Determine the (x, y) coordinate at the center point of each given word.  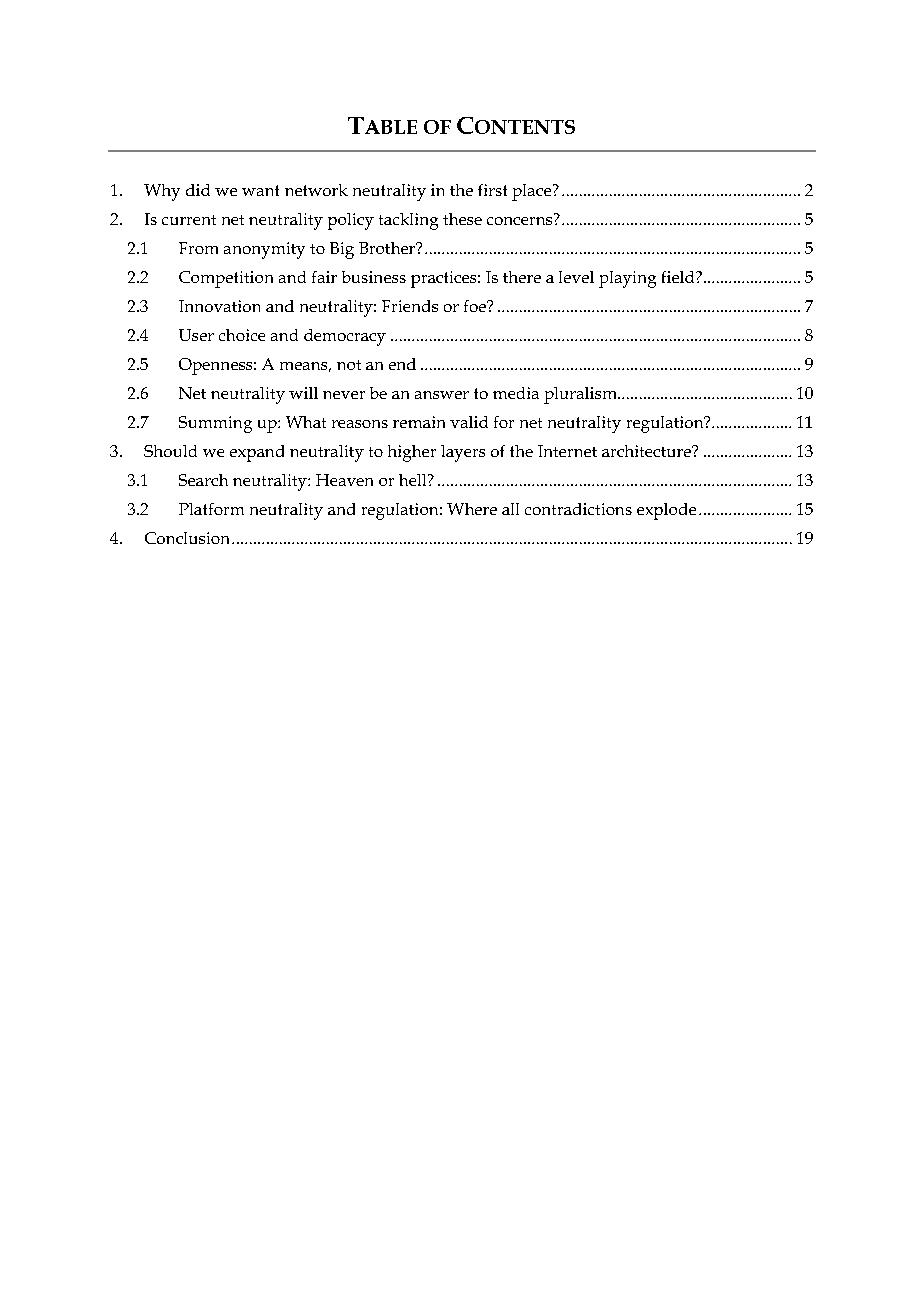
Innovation (219, 306)
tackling (408, 221)
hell (414, 480)
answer (442, 395)
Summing (215, 424)
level (576, 277)
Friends (410, 306)
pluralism (581, 395)
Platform (211, 509)
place (533, 192)
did (198, 190)
